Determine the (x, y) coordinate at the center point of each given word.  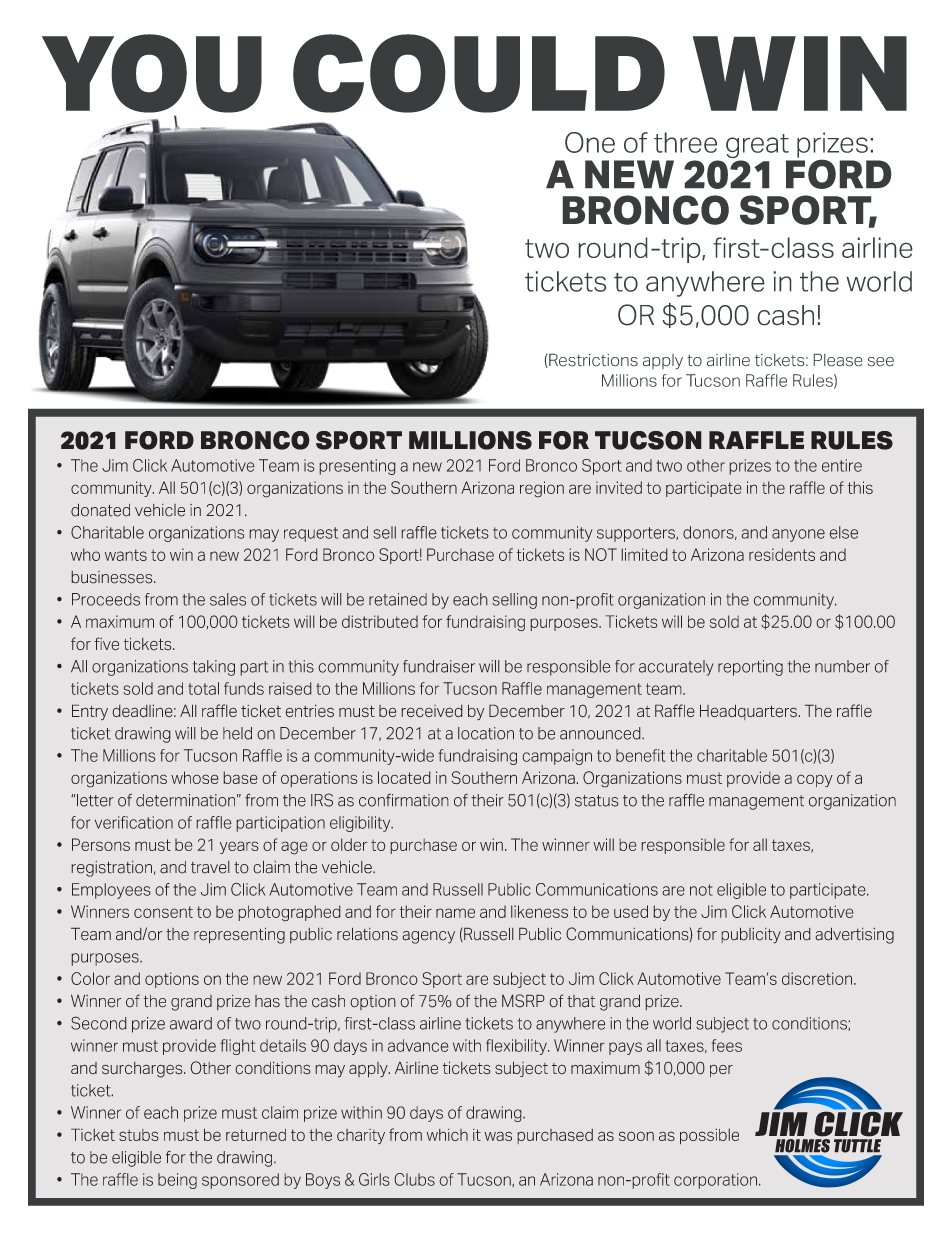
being (177, 1181)
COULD (479, 73)
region (542, 489)
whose (195, 777)
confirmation (404, 800)
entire (842, 465)
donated (100, 510)
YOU (152, 73)
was (498, 1136)
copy (815, 780)
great (758, 147)
